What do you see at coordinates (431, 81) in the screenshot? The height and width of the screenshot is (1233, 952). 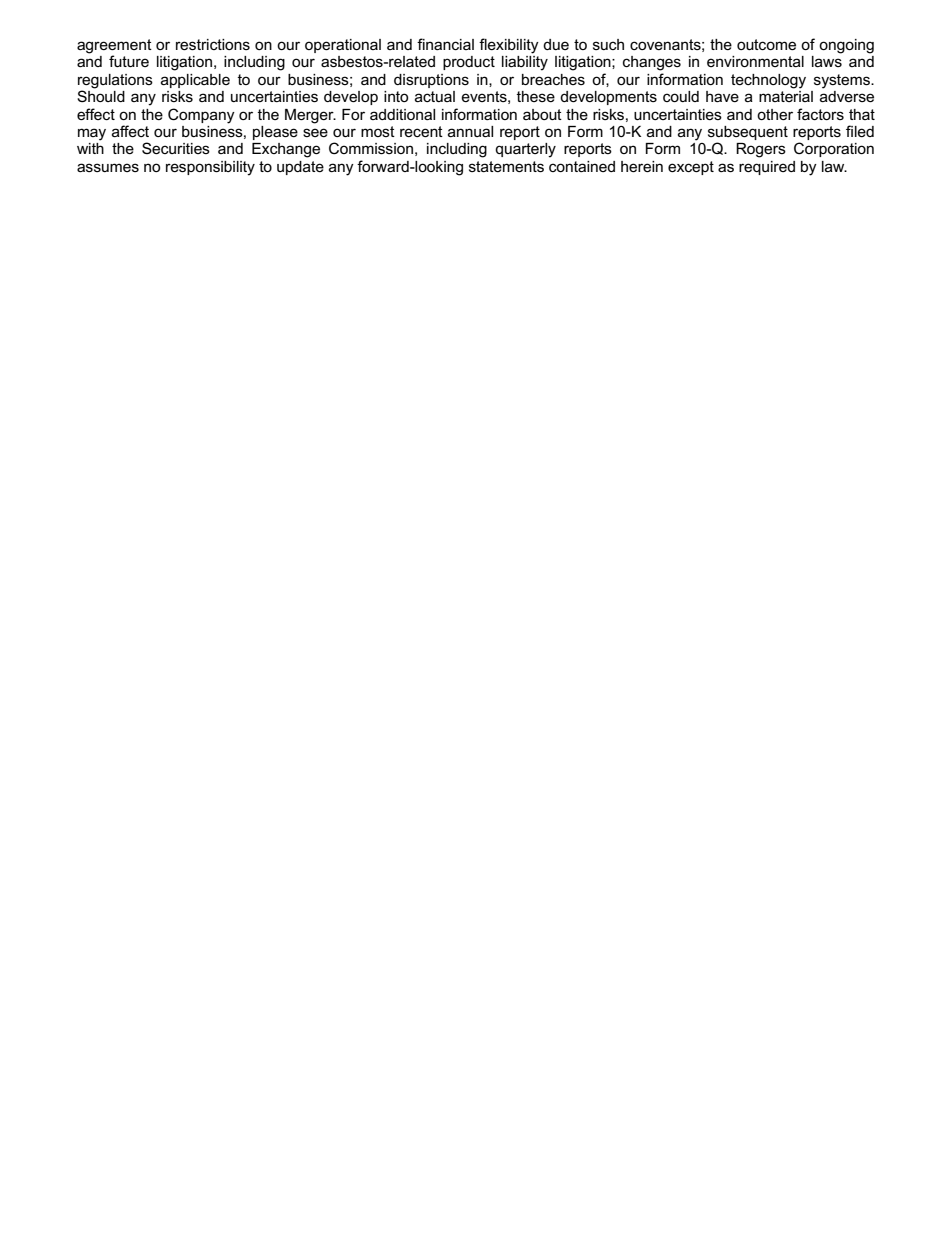 I see `disruptions` at bounding box center [431, 81].
